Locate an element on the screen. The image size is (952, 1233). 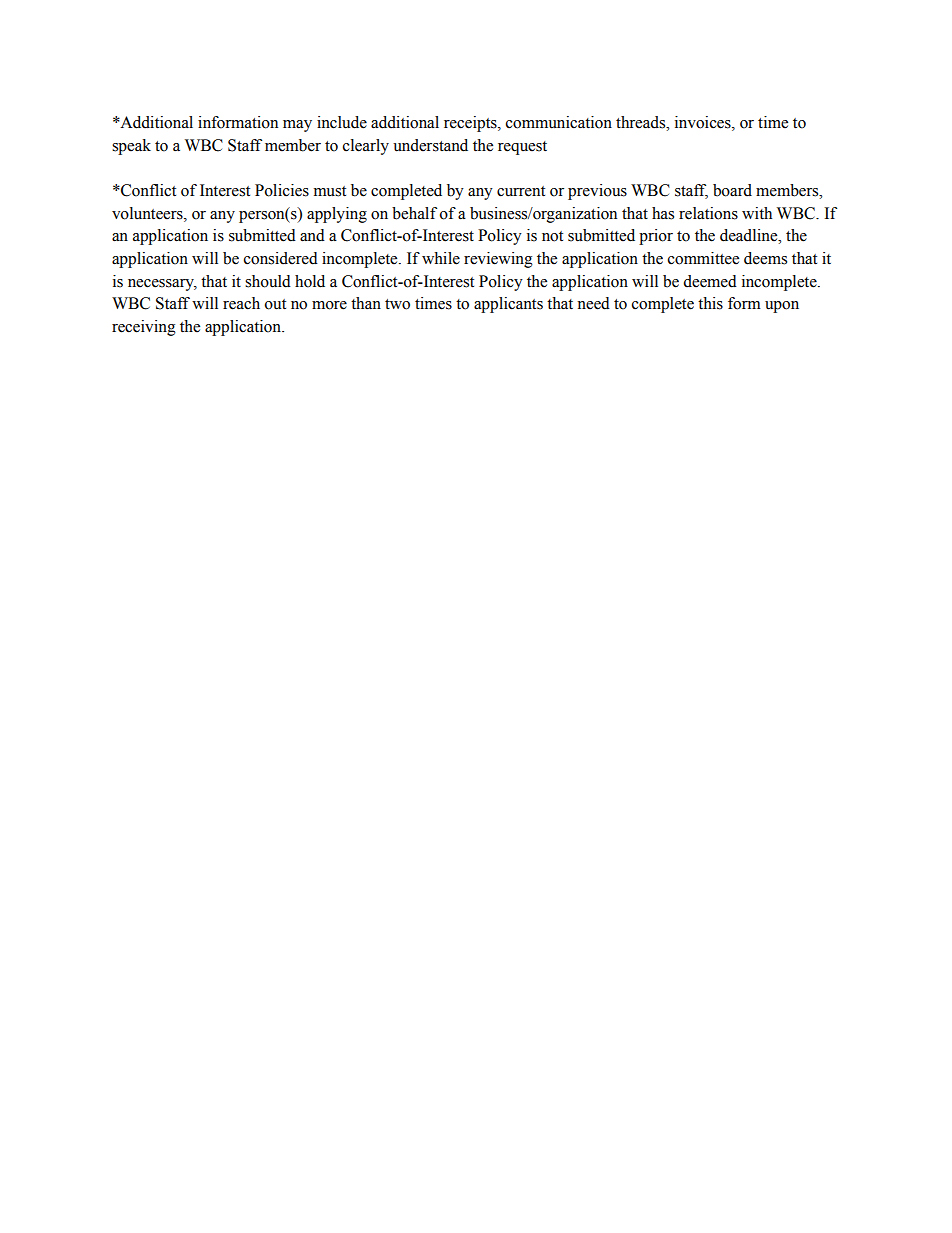
communication is located at coordinates (559, 122).
